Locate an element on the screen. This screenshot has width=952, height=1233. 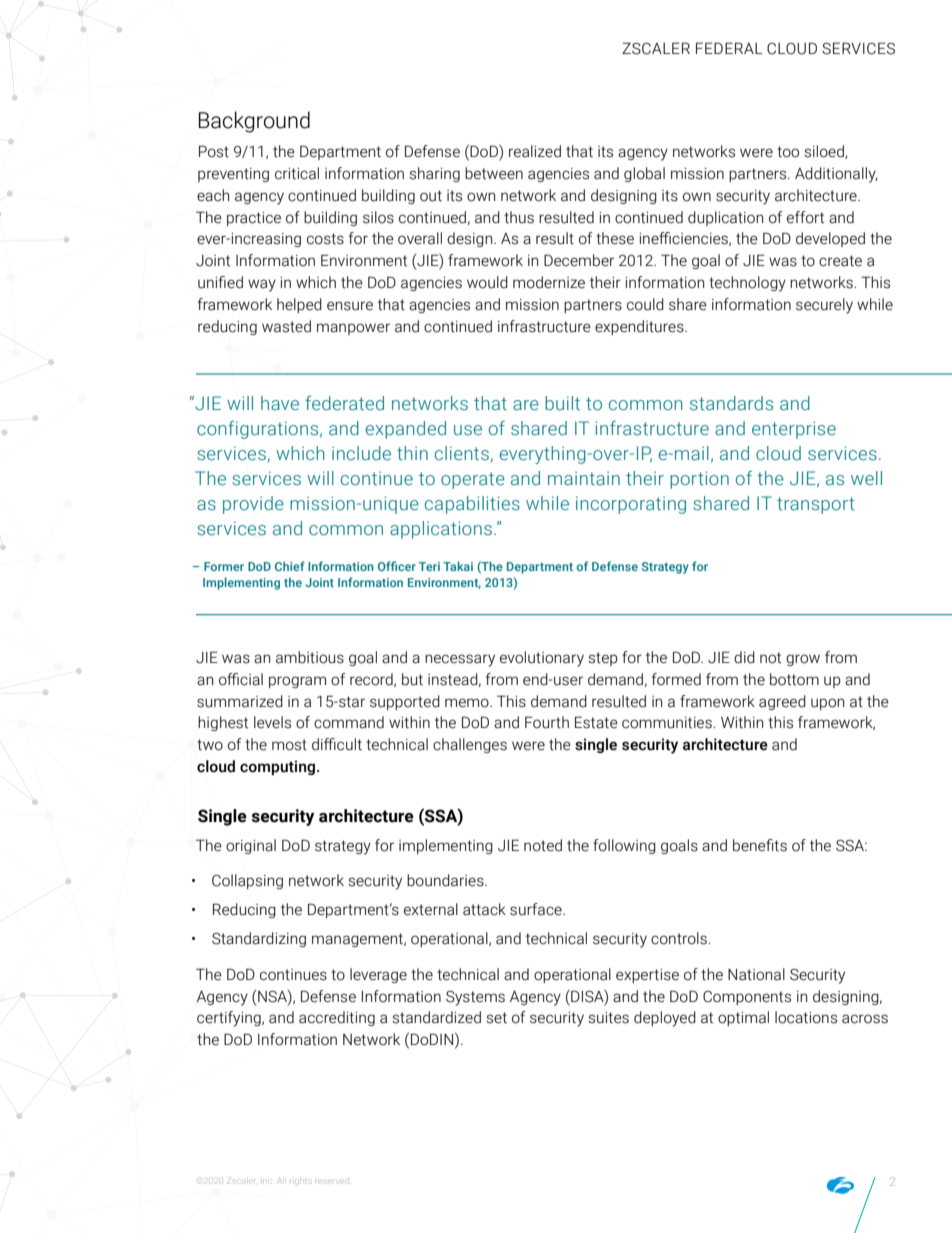
standards is located at coordinates (731, 403).
